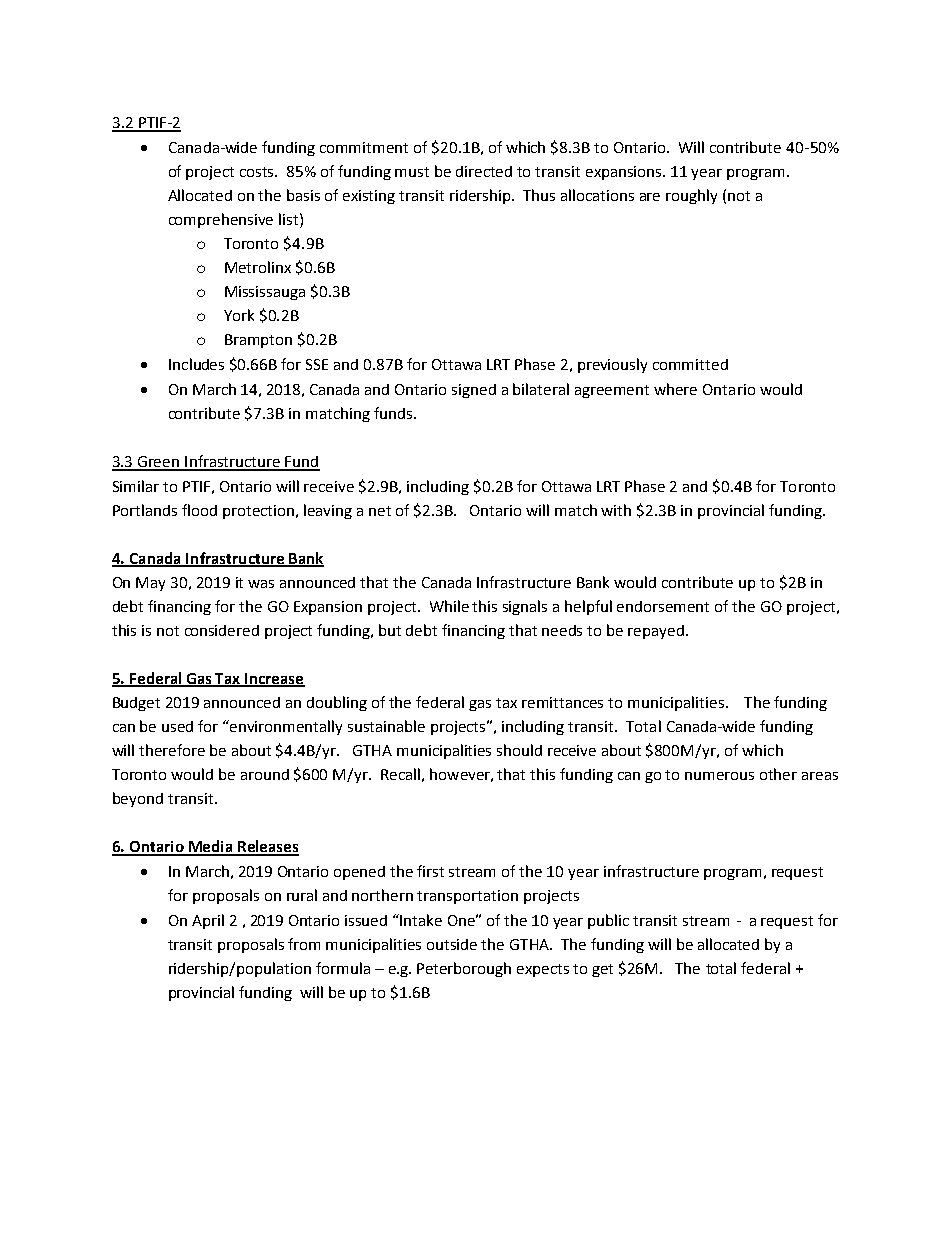  I want to click on therefore, so click(172, 750).
